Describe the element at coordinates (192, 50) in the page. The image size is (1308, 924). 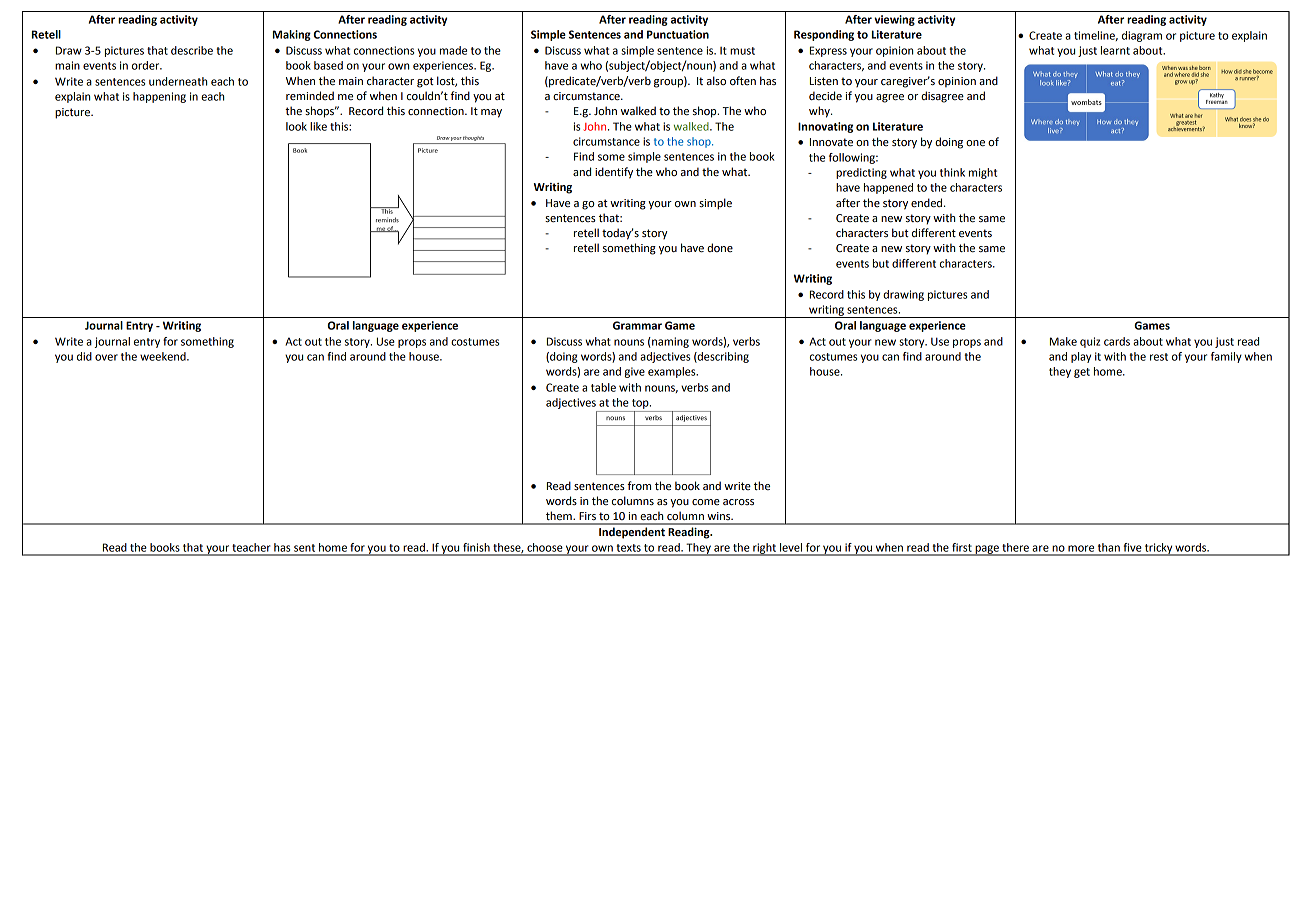
I see `describe` at that location.
